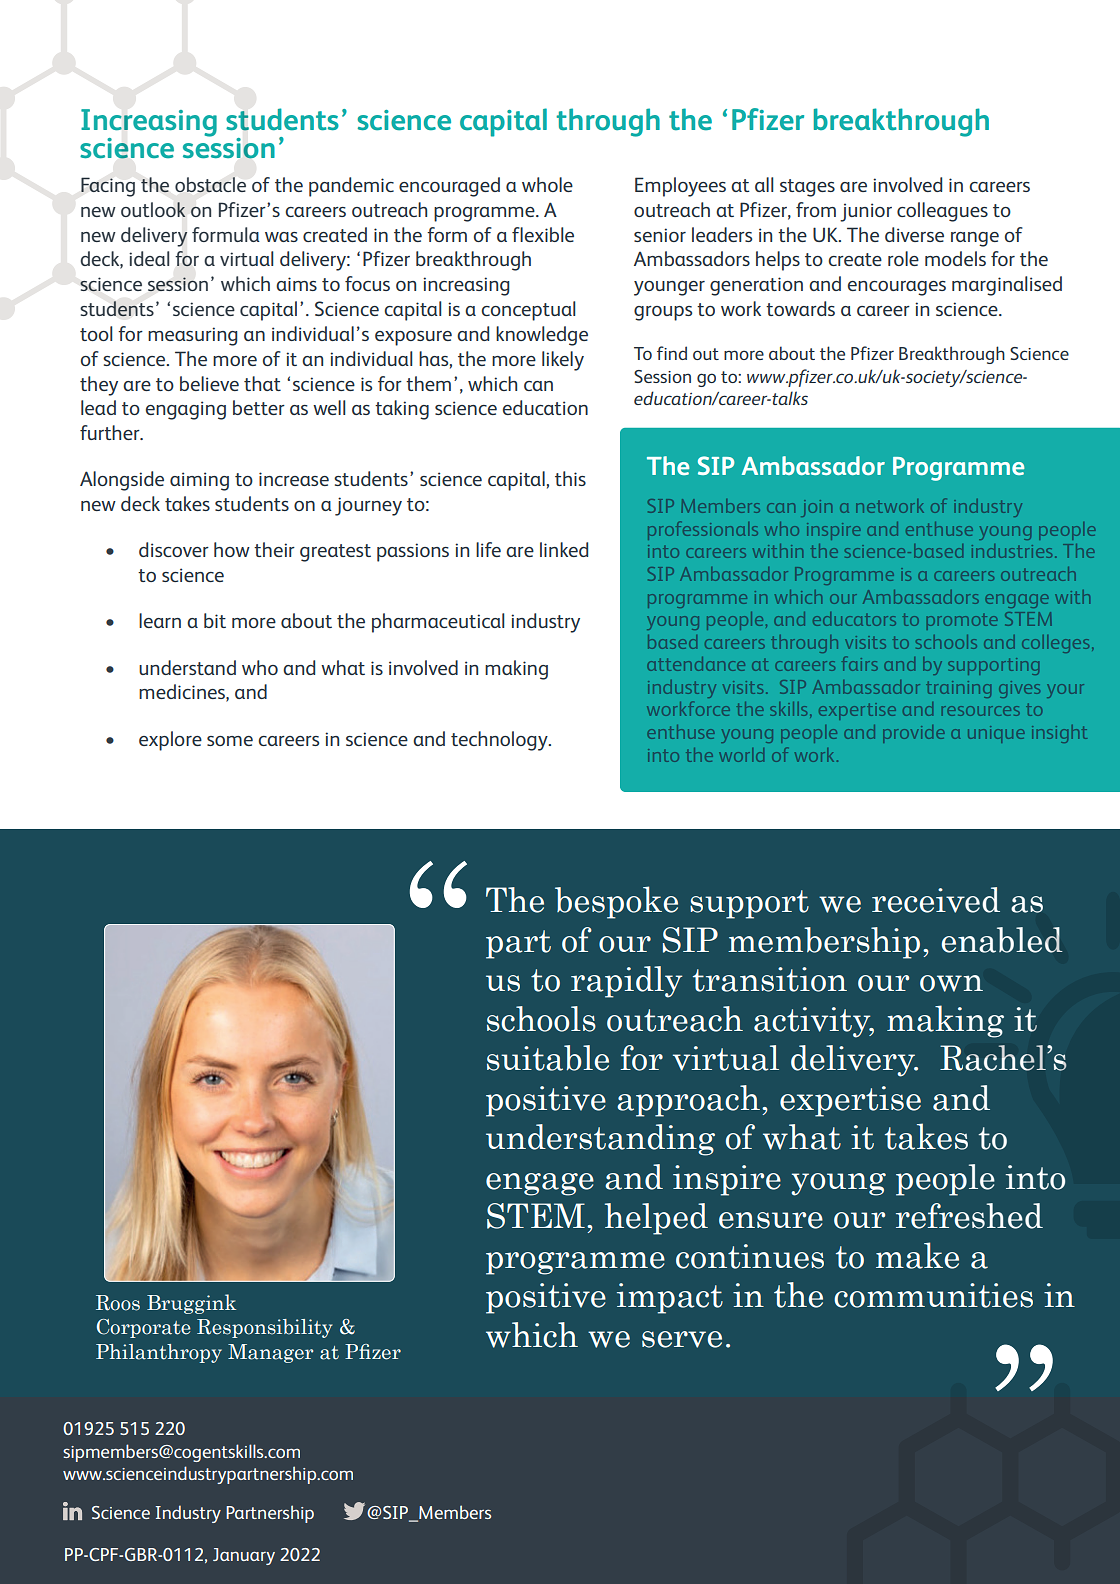  What do you see at coordinates (913, 734) in the document?
I see `provide` at bounding box center [913, 734].
